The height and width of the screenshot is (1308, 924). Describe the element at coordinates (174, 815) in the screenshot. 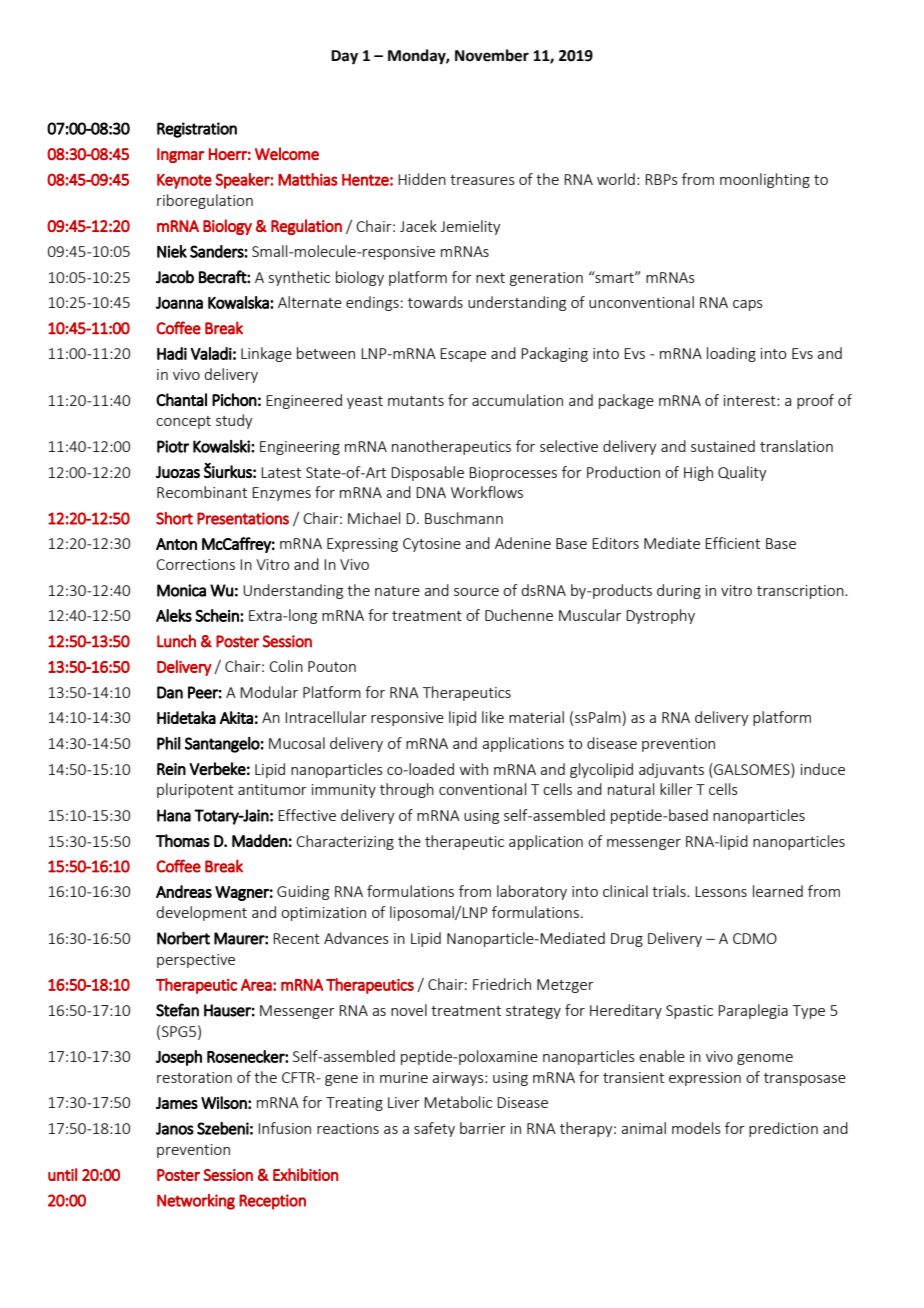

I see `Hana` at that location.
